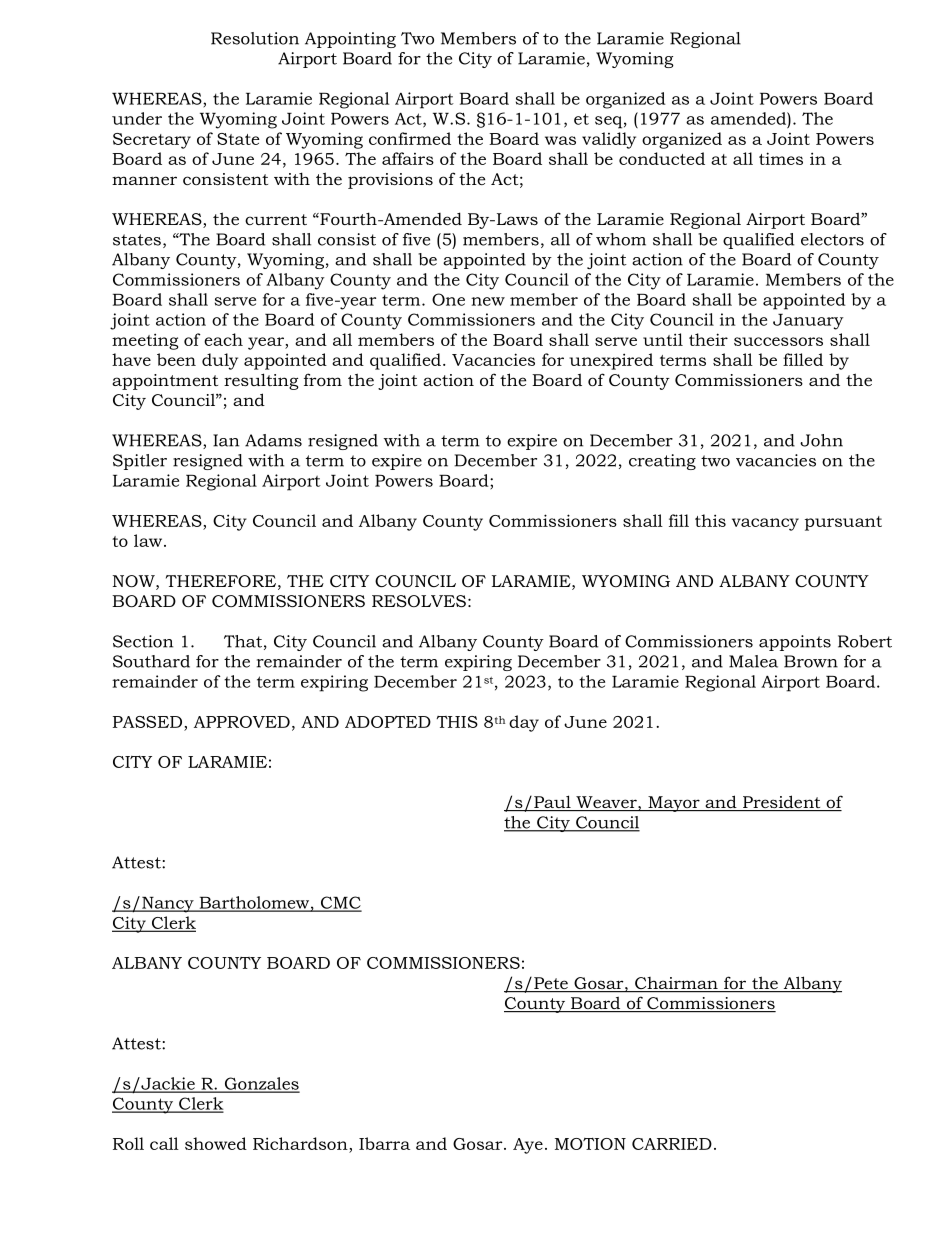 This screenshot has width=952, height=1233. Describe the element at coordinates (560, 140) in the screenshot. I see `was` at that location.
